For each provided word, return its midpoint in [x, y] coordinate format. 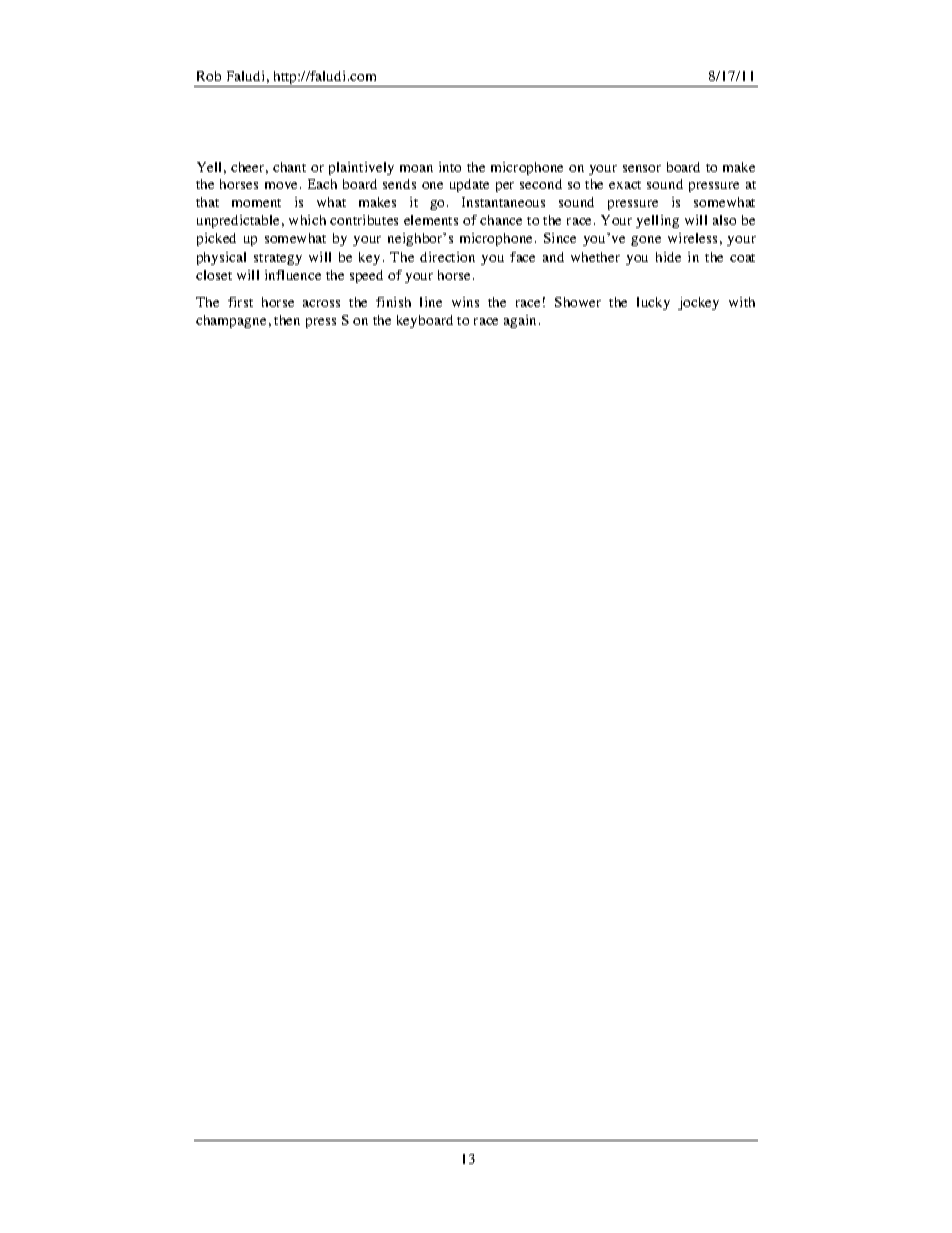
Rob [209, 76]
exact [625, 185]
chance [501, 220]
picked [216, 239]
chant [289, 167]
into [450, 167]
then [287, 320]
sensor [642, 168]
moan [416, 168]
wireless [692, 238]
